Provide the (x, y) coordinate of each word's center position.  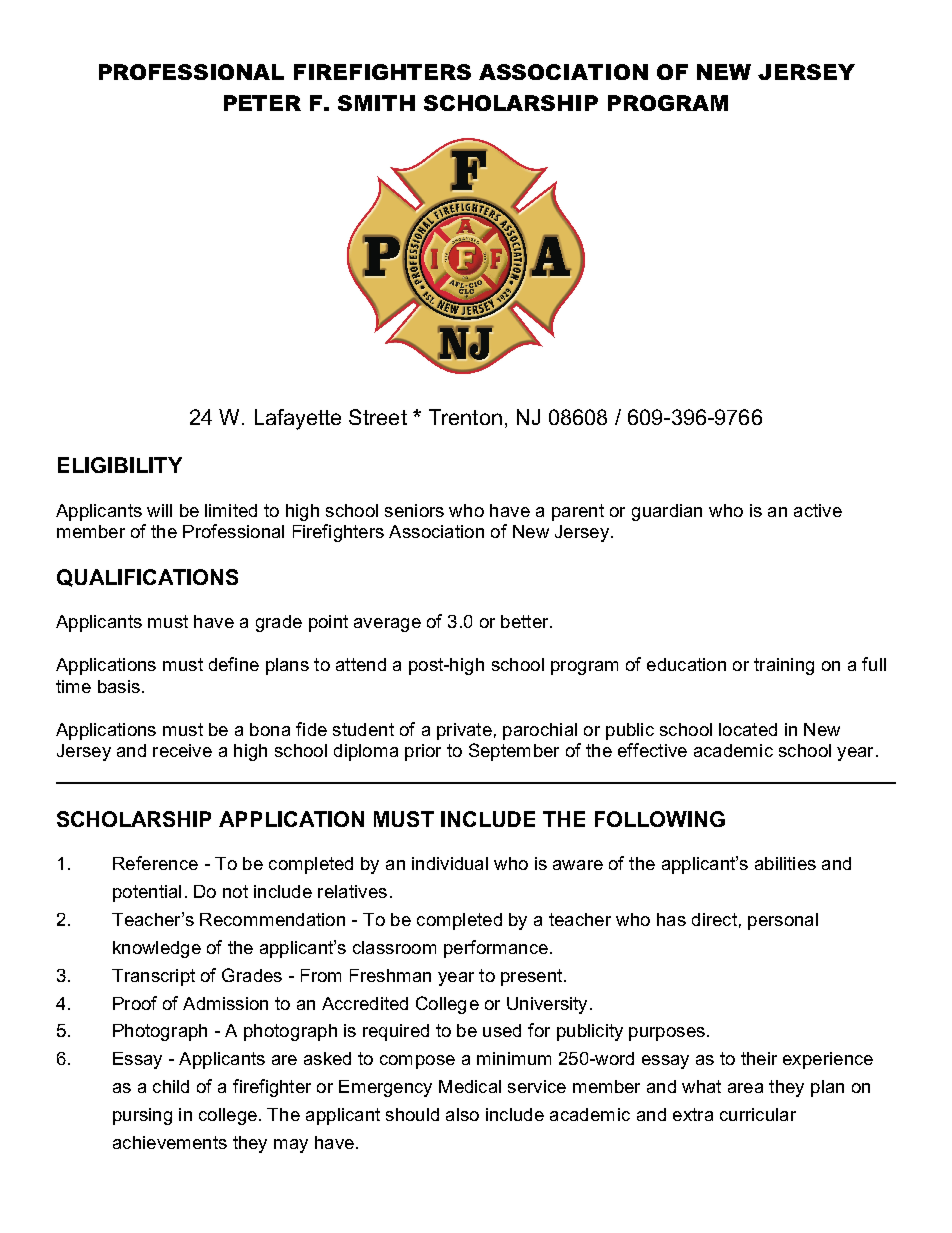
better (526, 621)
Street (378, 417)
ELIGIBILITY (120, 465)
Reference (155, 863)
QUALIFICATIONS (147, 578)
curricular (758, 1114)
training (784, 666)
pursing (142, 1116)
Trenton (465, 417)
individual (450, 863)
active (818, 510)
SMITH (376, 103)
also (462, 1114)
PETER (262, 103)
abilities (785, 863)
